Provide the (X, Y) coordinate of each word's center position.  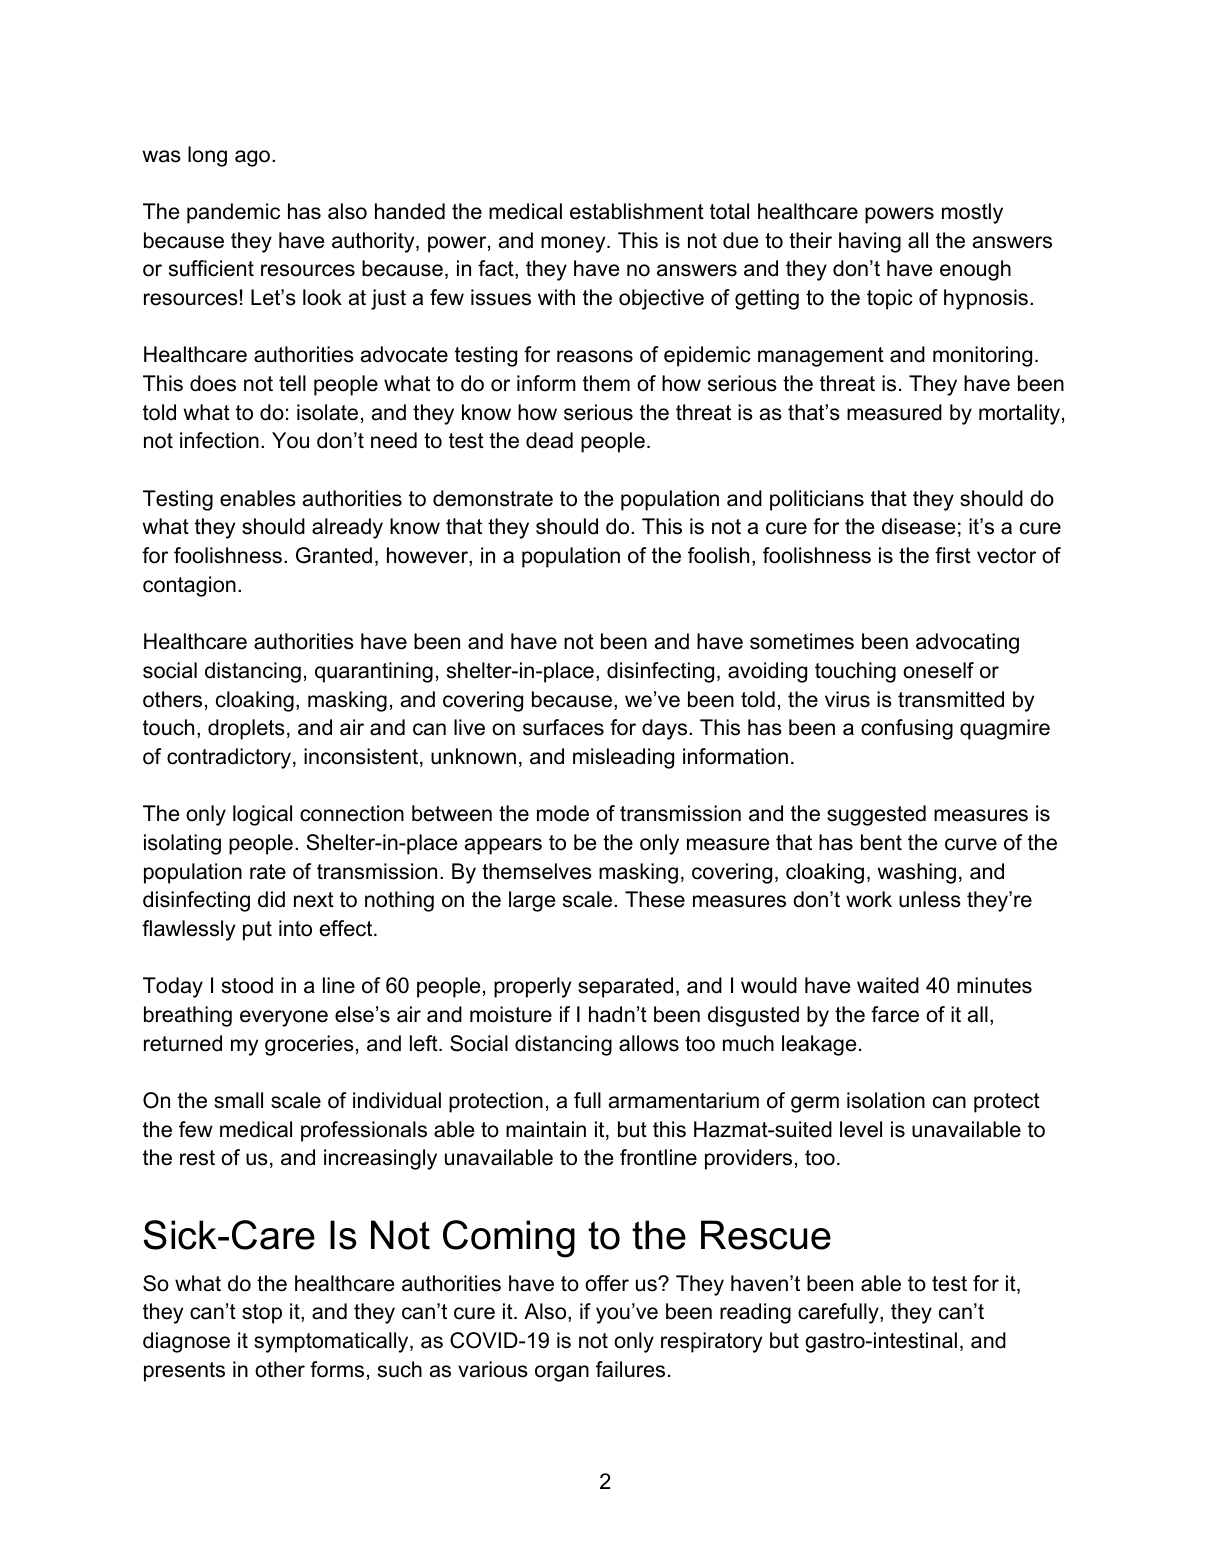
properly (532, 987)
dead (549, 440)
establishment (637, 211)
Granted (334, 555)
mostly (972, 213)
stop (262, 1314)
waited (888, 985)
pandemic (233, 213)
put (257, 931)
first (953, 555)
